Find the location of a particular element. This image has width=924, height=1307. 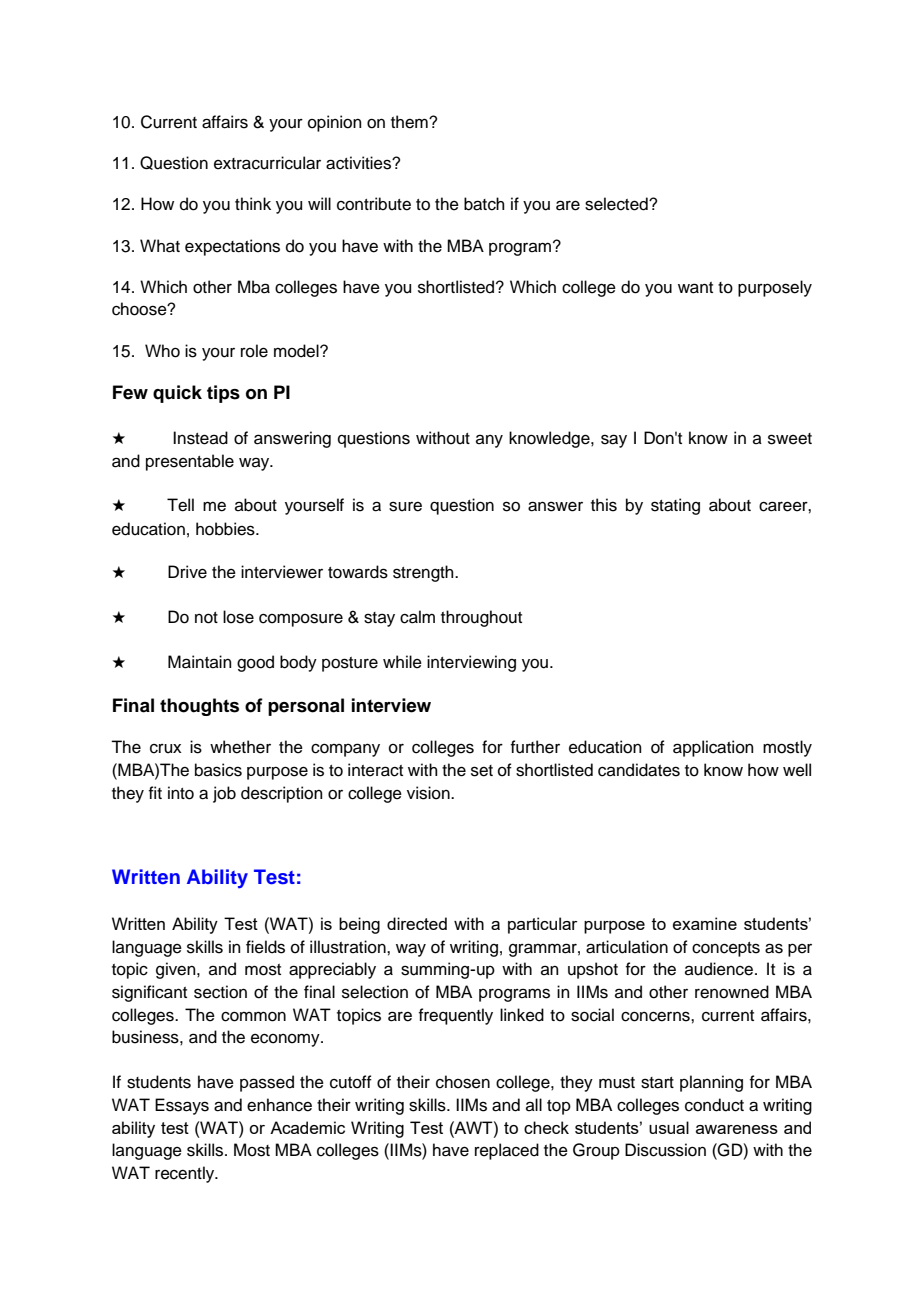

want is located at coordinates (695, 288).
